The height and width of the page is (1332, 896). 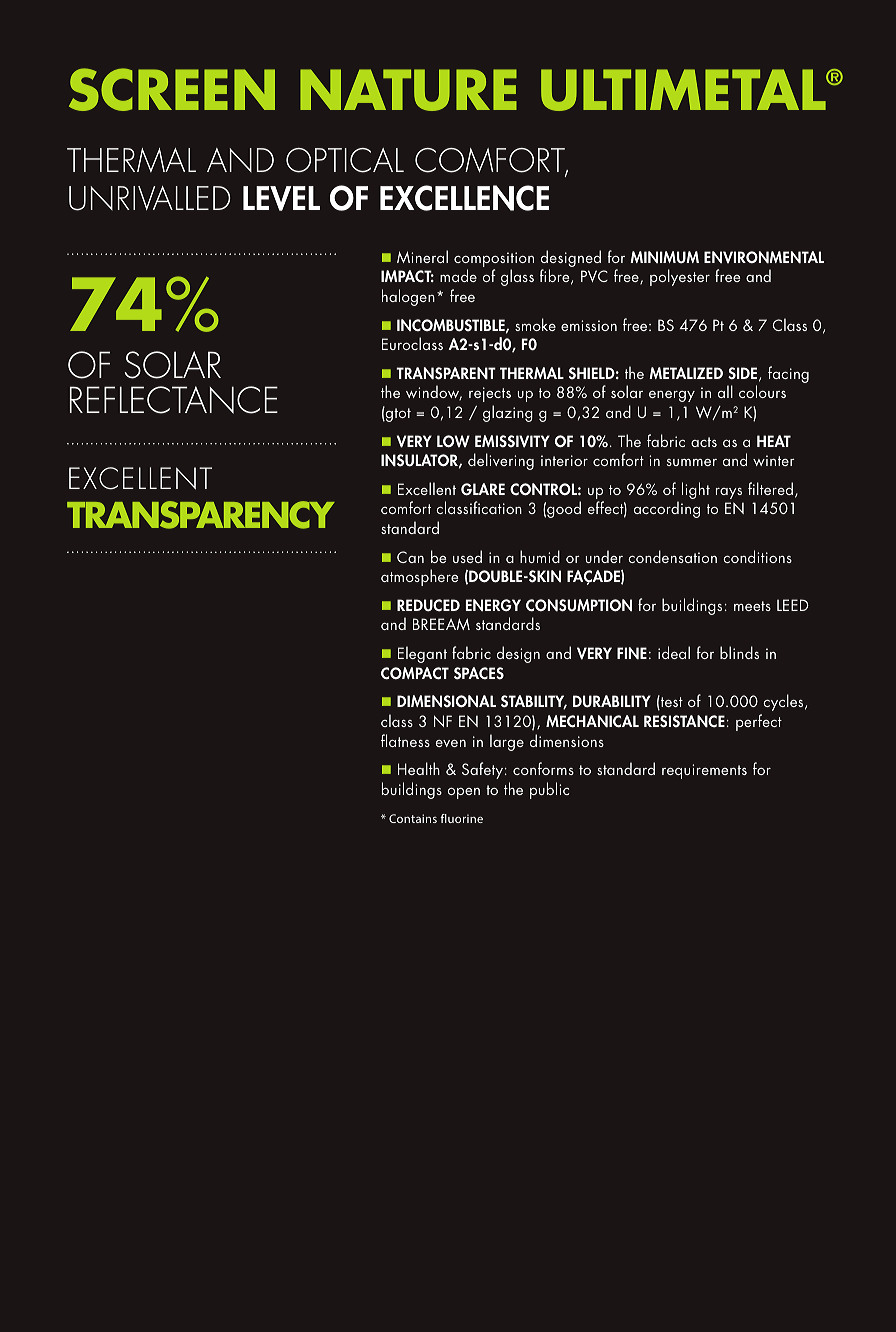 I want to click on ENVIRONMENTAL, so click(x=764, y=257).
